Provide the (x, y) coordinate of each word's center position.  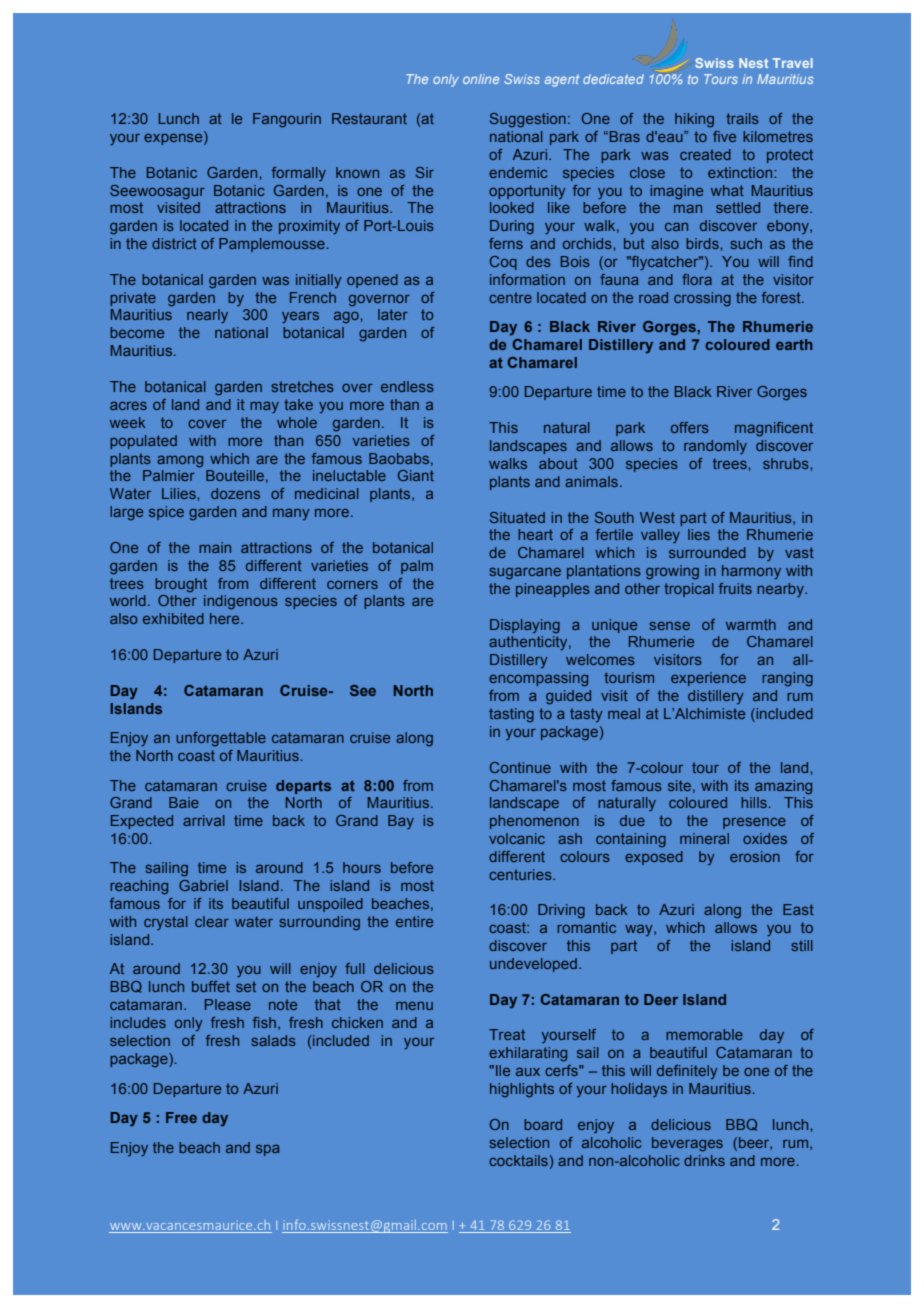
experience (708, 679)
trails (742, 118)
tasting (511, 715)
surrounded (707, 552)
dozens (235, 493)
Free (181, 1117)
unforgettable (221, 739)
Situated (517, 517)
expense (174, 138)
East (798, 909)
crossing (702, 299)
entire (414, 921)
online (481, 79)
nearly (207, 316)
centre (510, 297)
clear (212, 921)
